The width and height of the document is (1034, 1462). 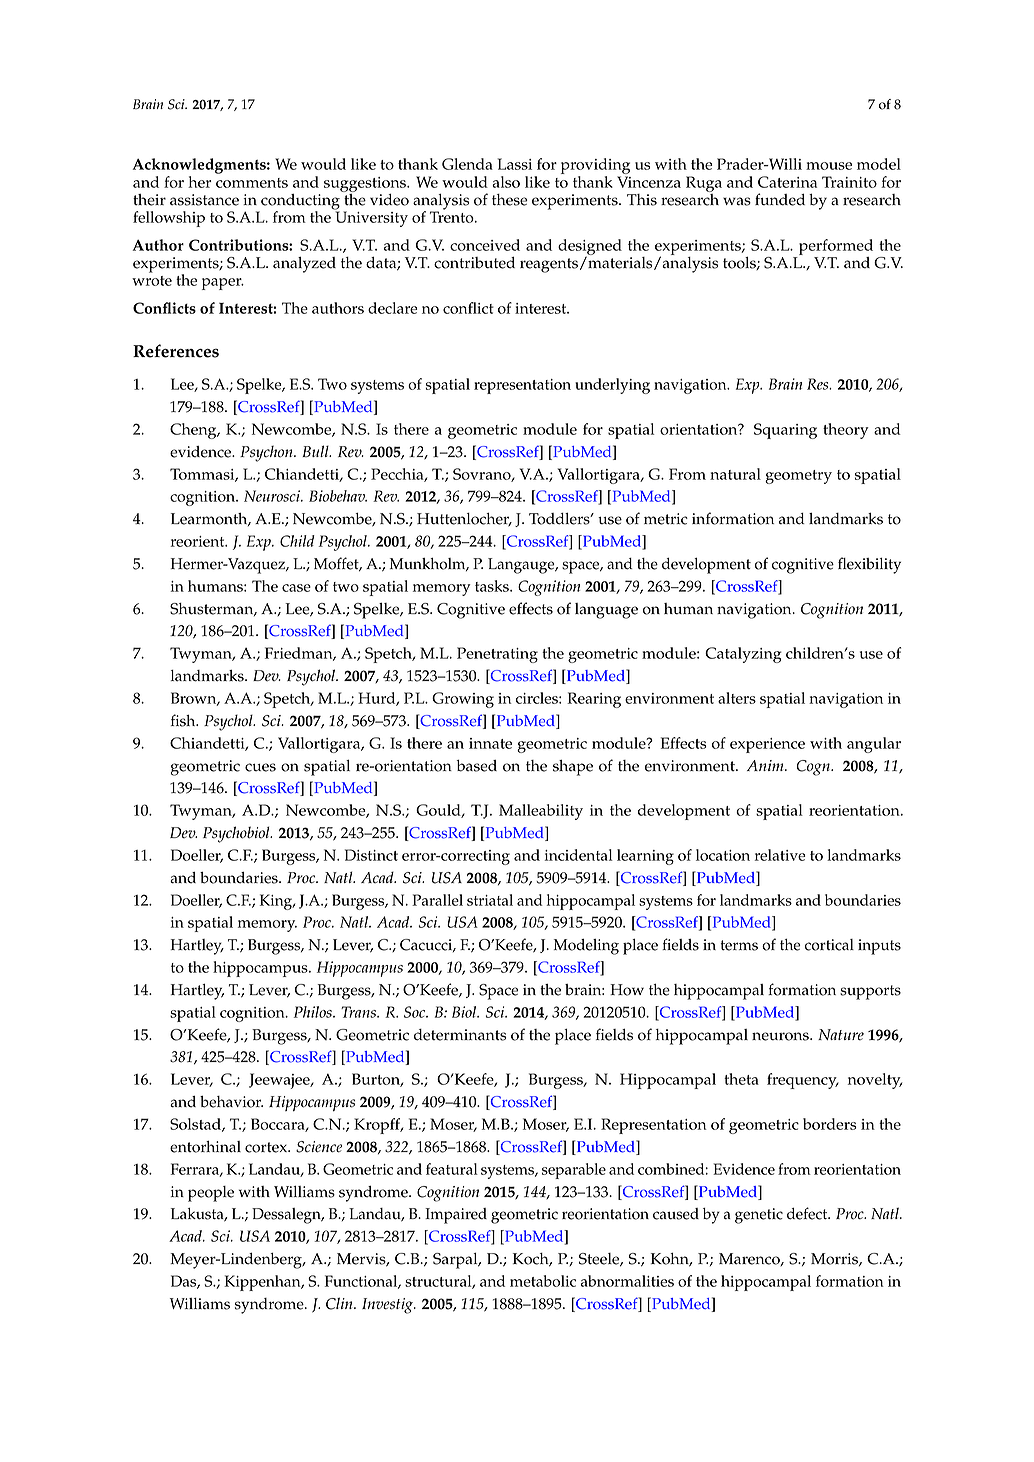 What do you see at coordinates (780, 199) in the document?
I see `funded` at bounding box center [780, 199].
